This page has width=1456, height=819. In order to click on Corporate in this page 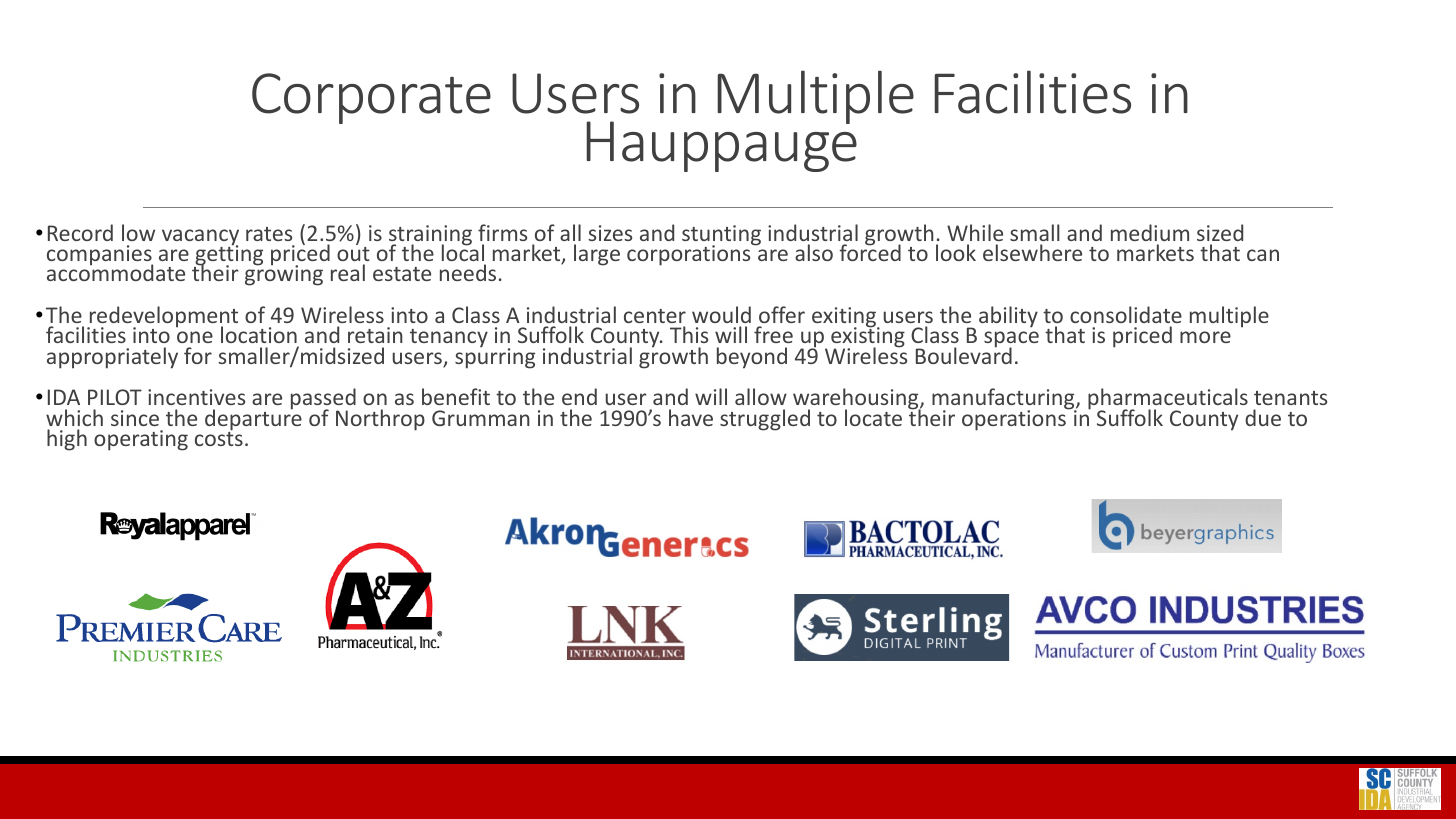, I will do `click(371, 98)`.
